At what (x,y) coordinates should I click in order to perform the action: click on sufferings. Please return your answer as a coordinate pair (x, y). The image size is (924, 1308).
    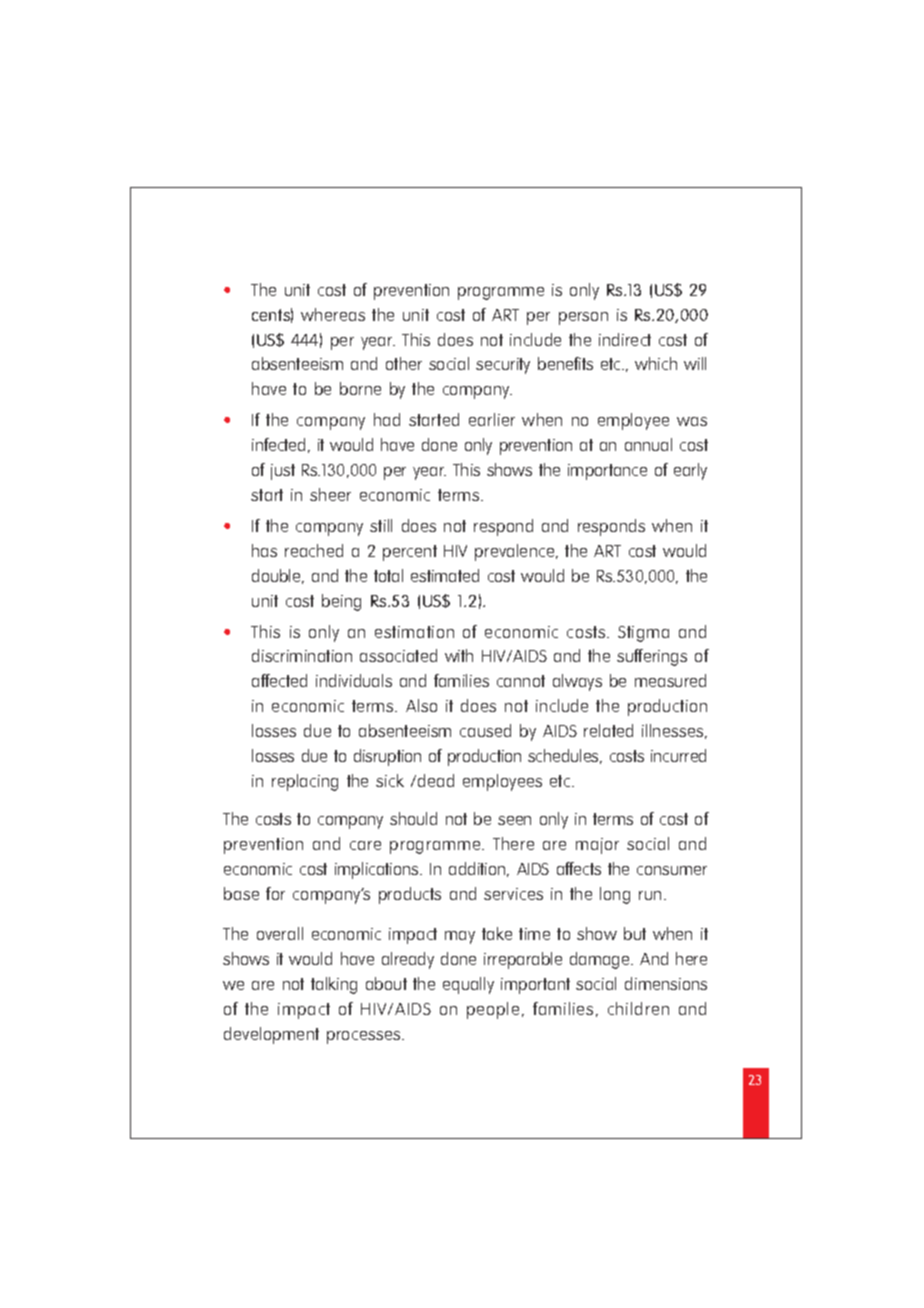
    Looking at the image, I should click on (652, 657).
